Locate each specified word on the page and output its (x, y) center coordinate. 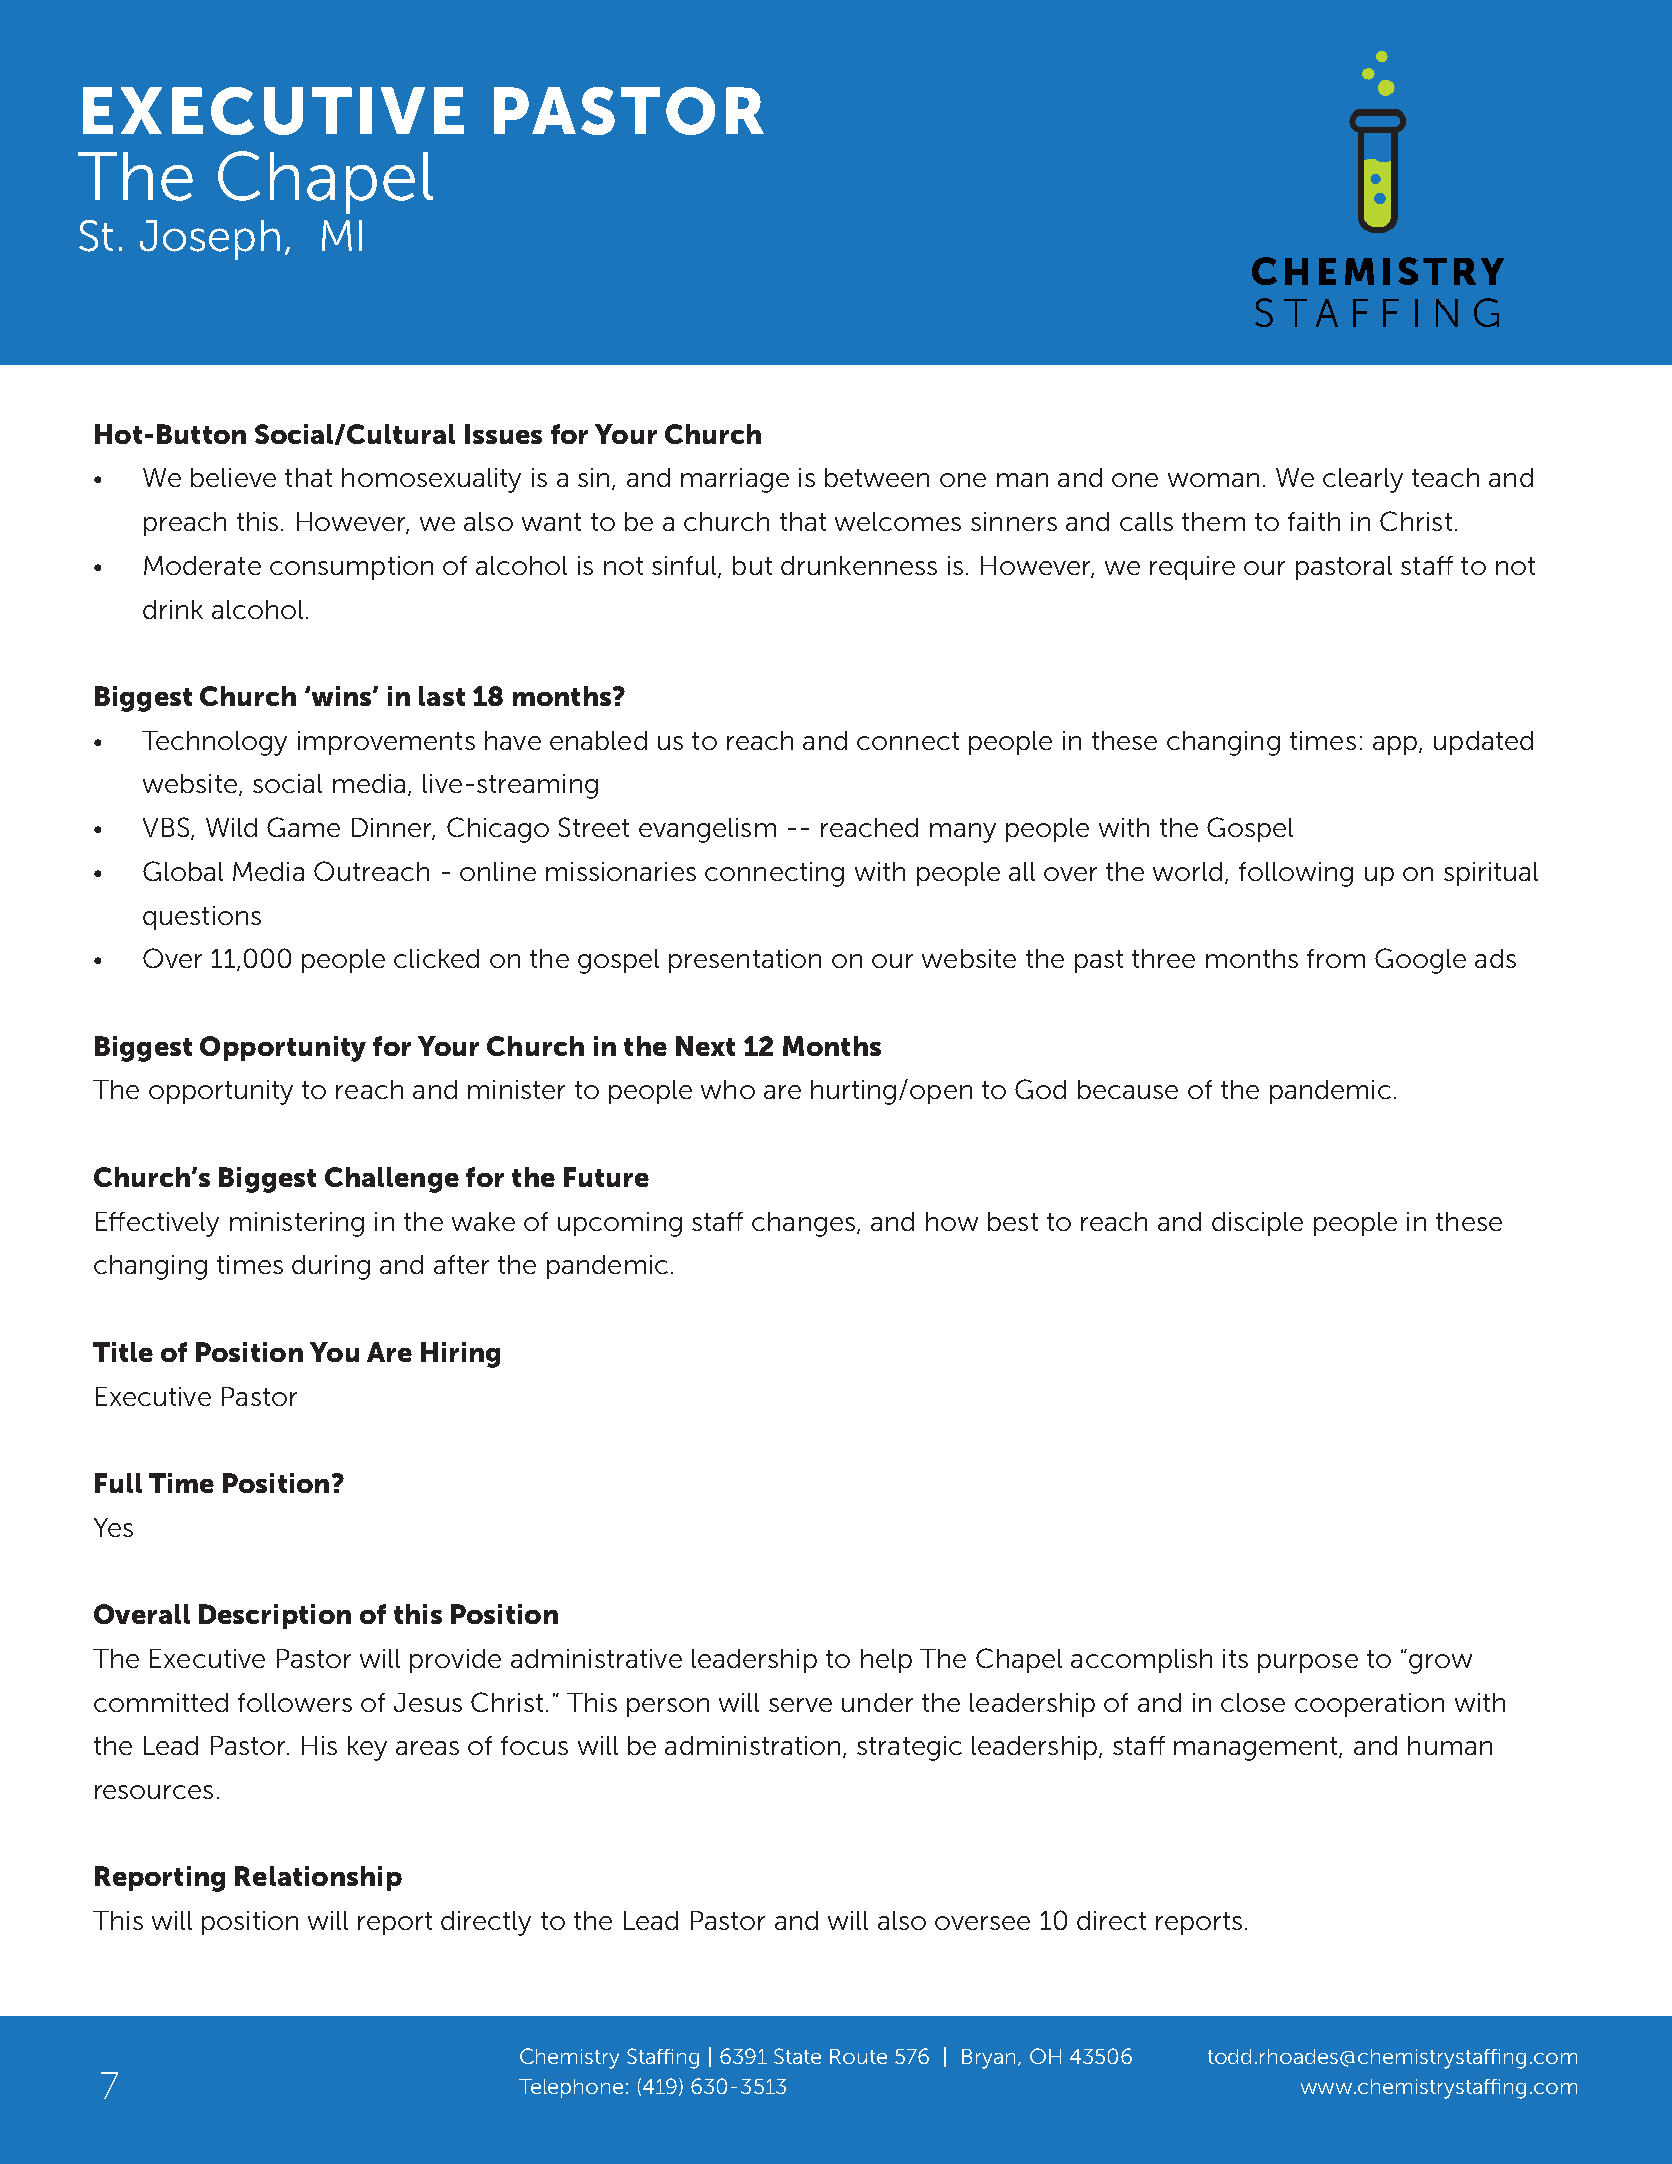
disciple (1257, 1224)
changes (803, 1224)
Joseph (210, 240)
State (797, 2056)
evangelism (707, 830)
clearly (1363, 480)
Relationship (318, 1878)
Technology (214, 743)
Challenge (392, 1180)
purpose (1308, 1663)
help (886, 1661)
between (877, 477)
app (1396, 745)
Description (275, 1616)
